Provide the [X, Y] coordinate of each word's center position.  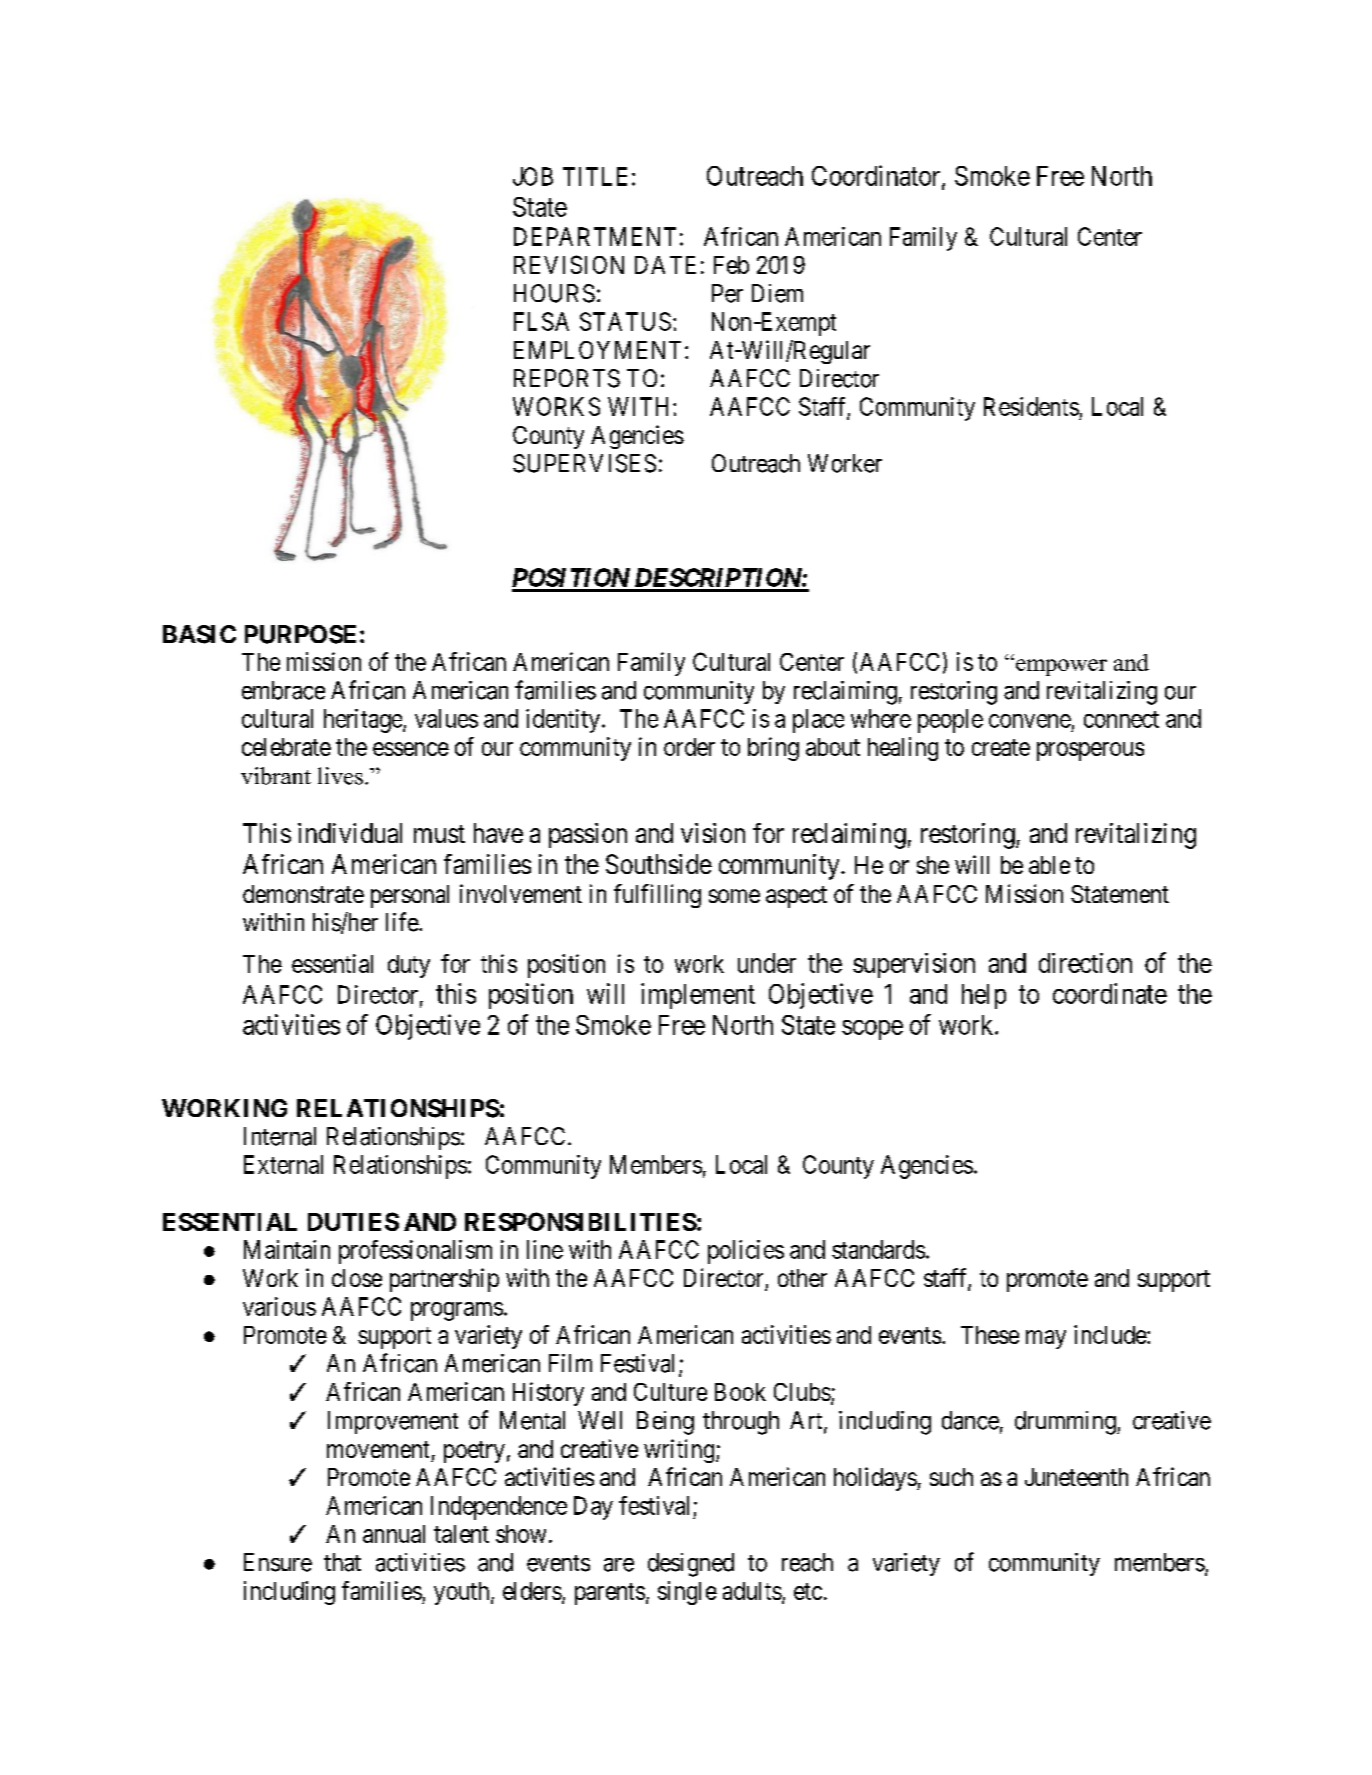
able [1049, 865]
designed [691, 1565]
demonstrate [303, 894]
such [951, 1477]
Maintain [287, 1249]
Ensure [278, 1562]
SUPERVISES [584, 463]
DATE [665, 265]
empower [1061, 667]
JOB [533, 176]
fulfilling [657, 896]
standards [878, 1249]
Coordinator [877, 176]
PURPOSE [300, 634]
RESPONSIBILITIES [581, 1221]
